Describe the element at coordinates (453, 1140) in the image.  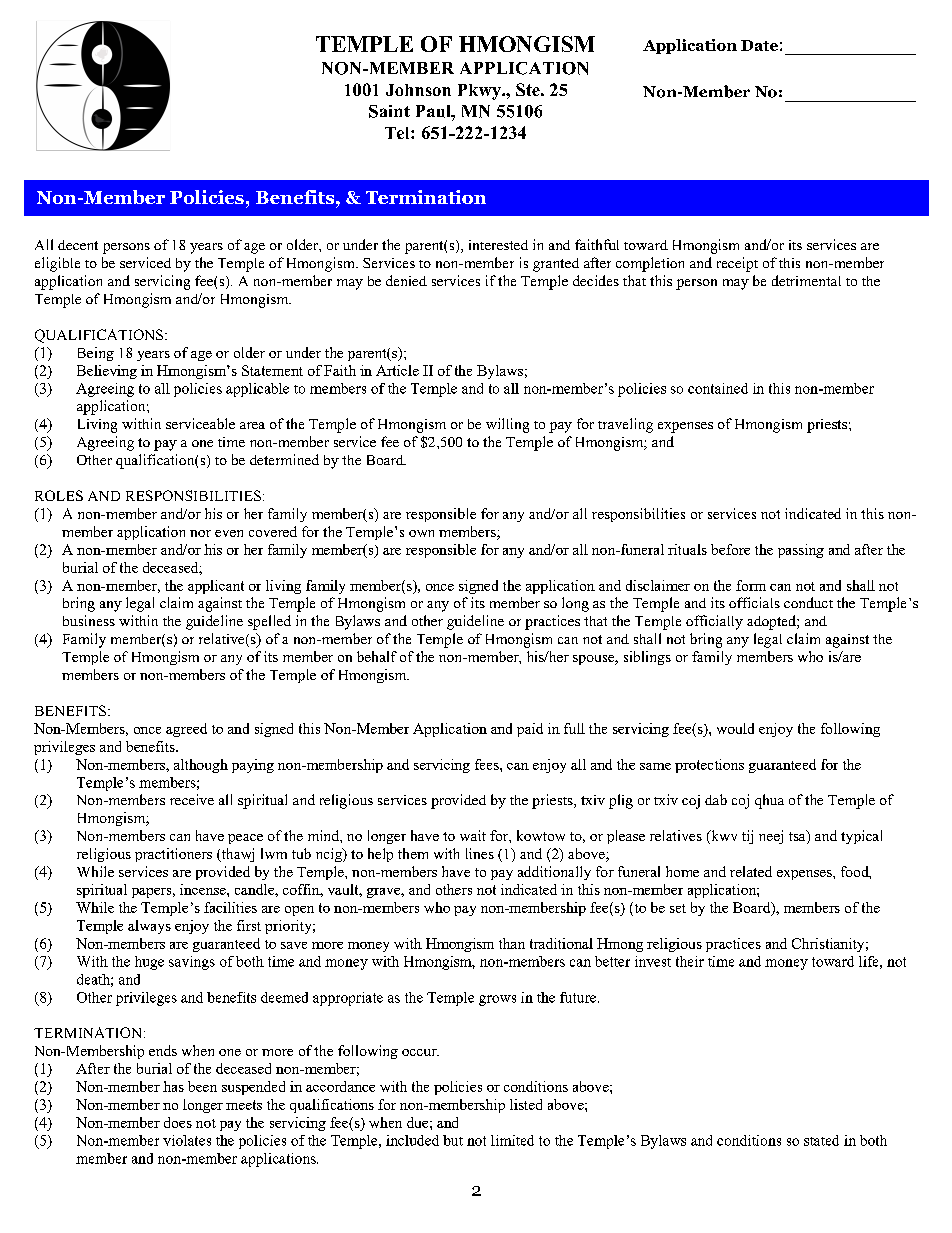
I see `but` at that location.
